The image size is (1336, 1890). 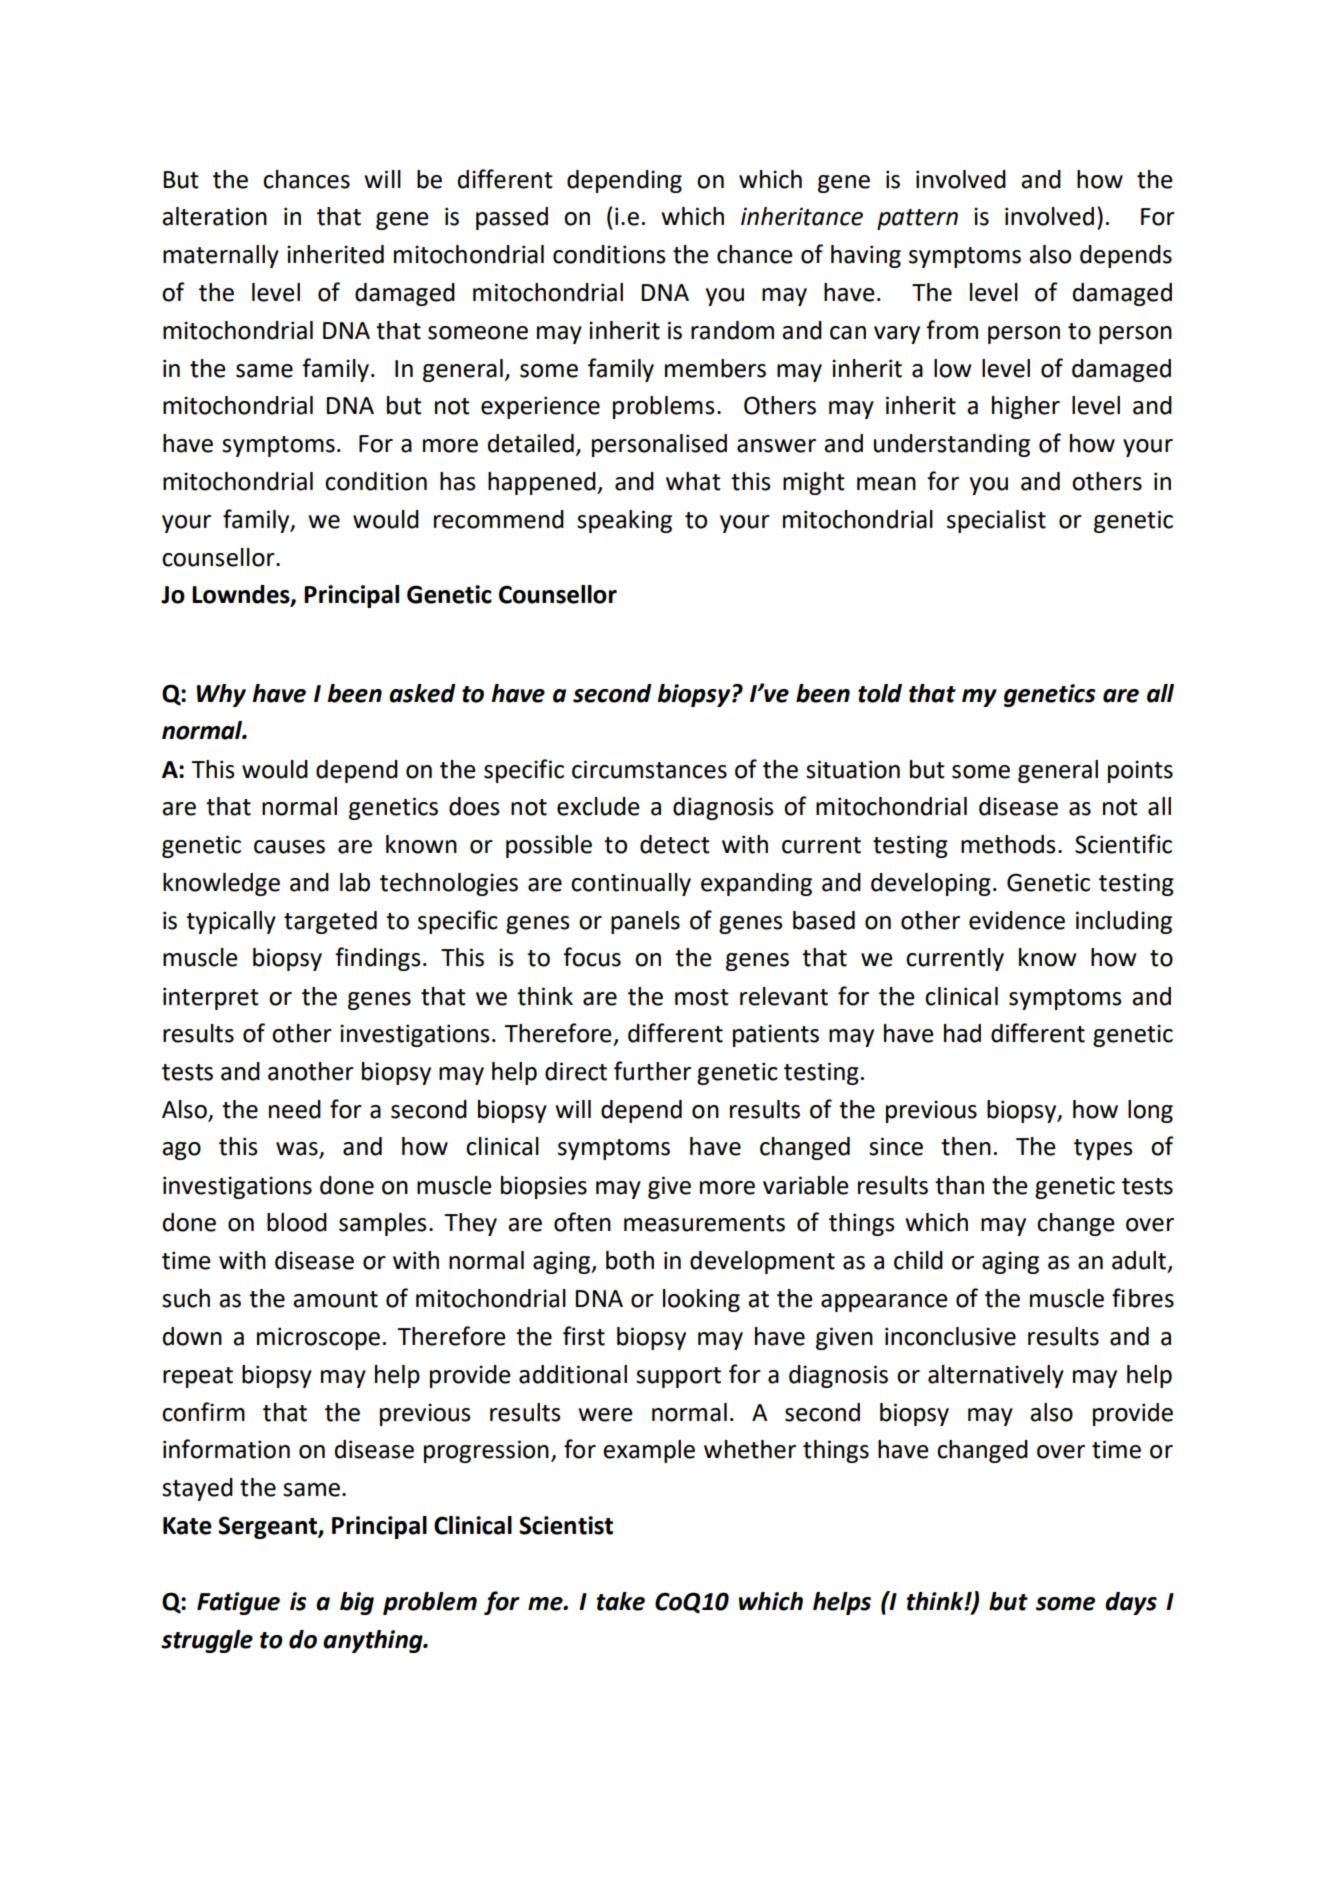 I want to click on Why, so click(x=221, y=695).
